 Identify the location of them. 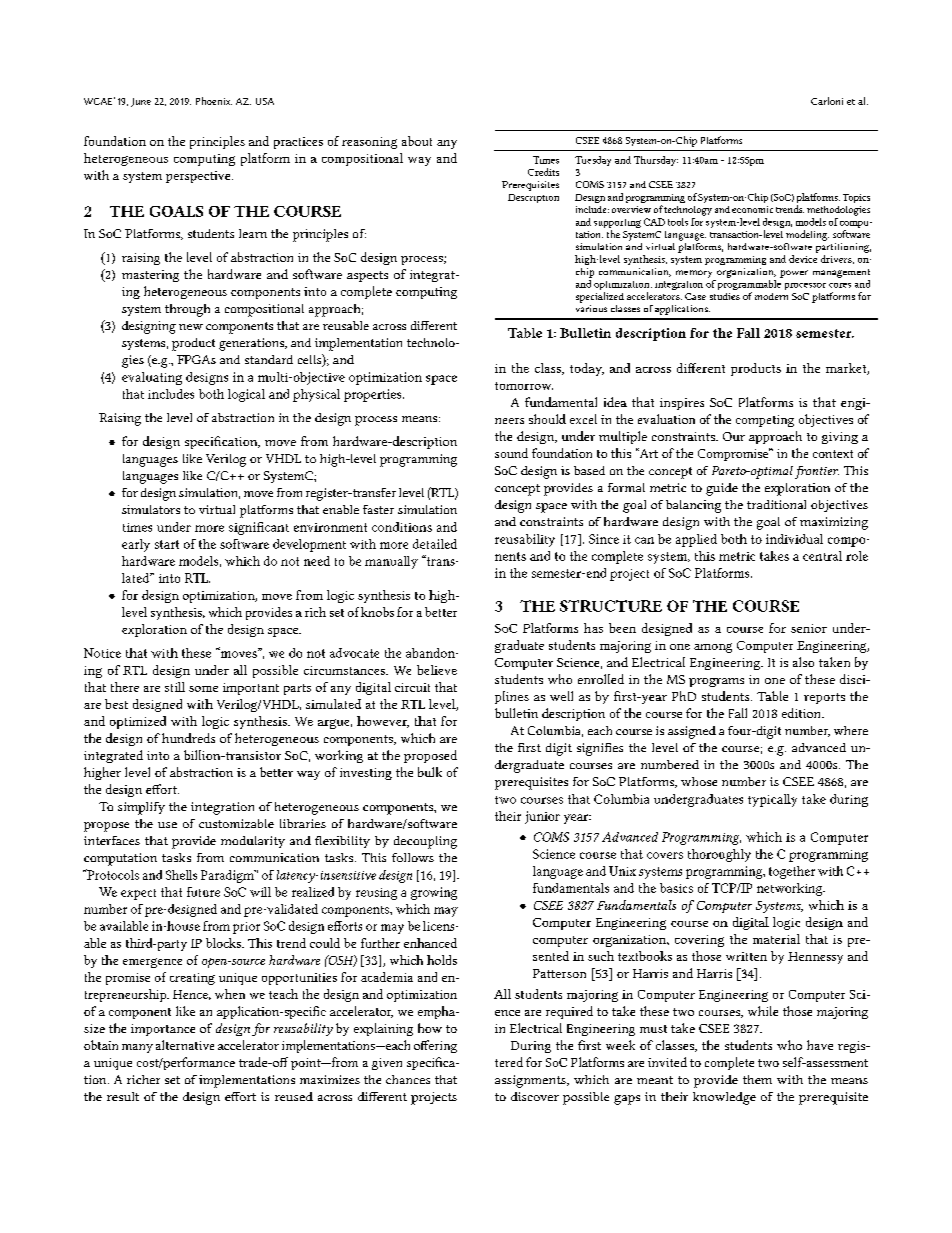
(757, 1079).
